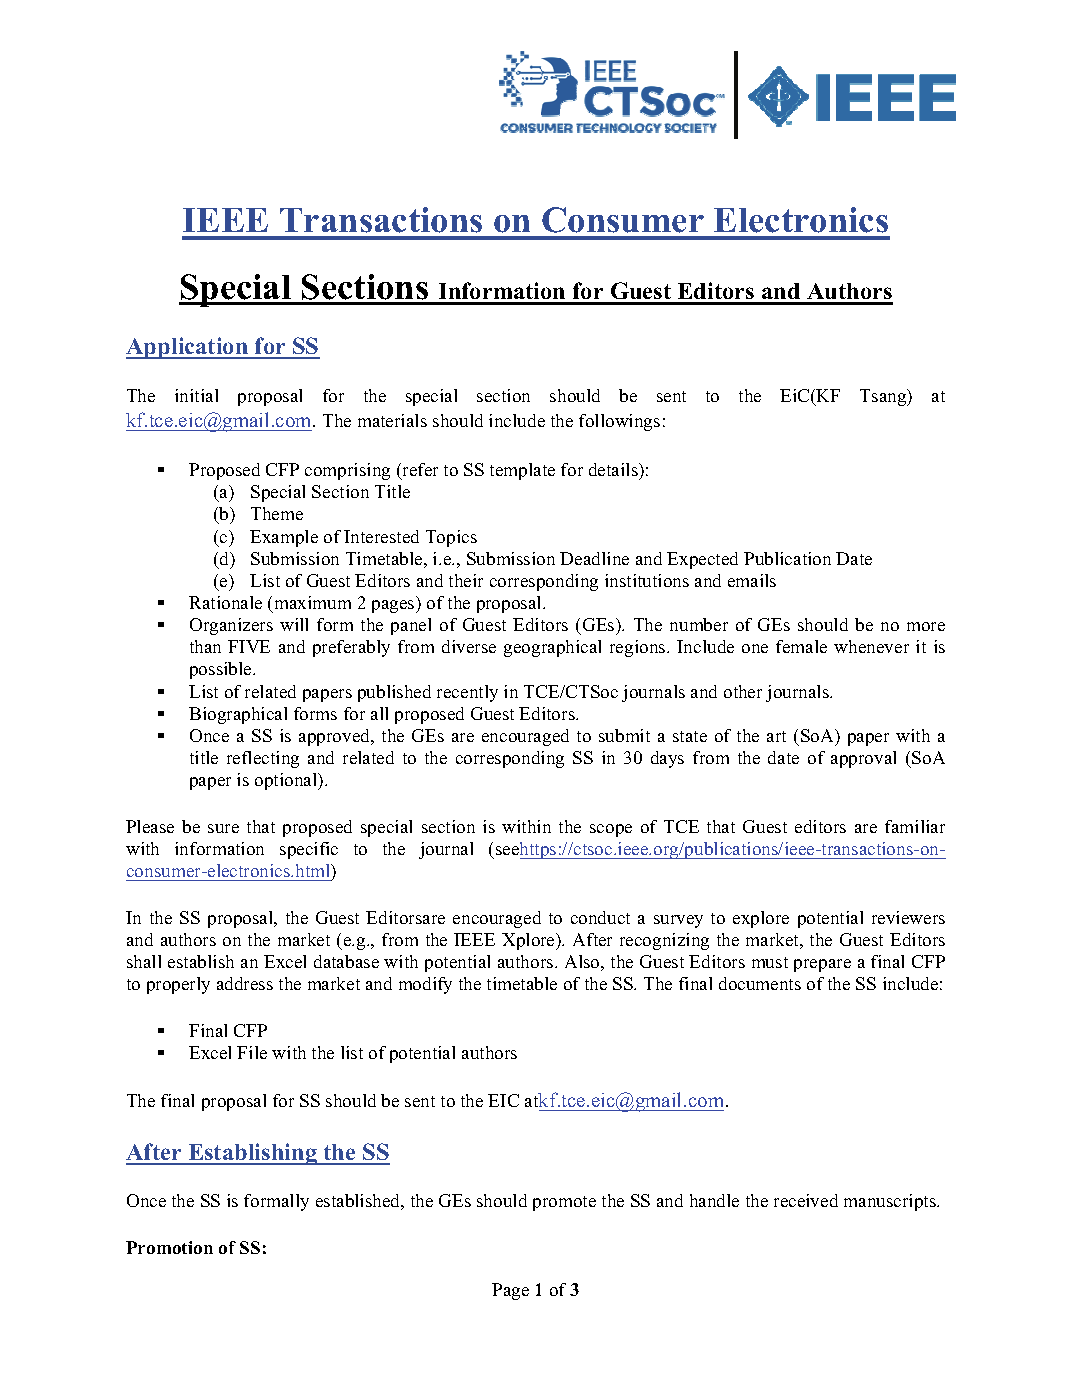 The width and height of the screenshot is (1072, 1387). I want to click on days, so click(667, 759).
